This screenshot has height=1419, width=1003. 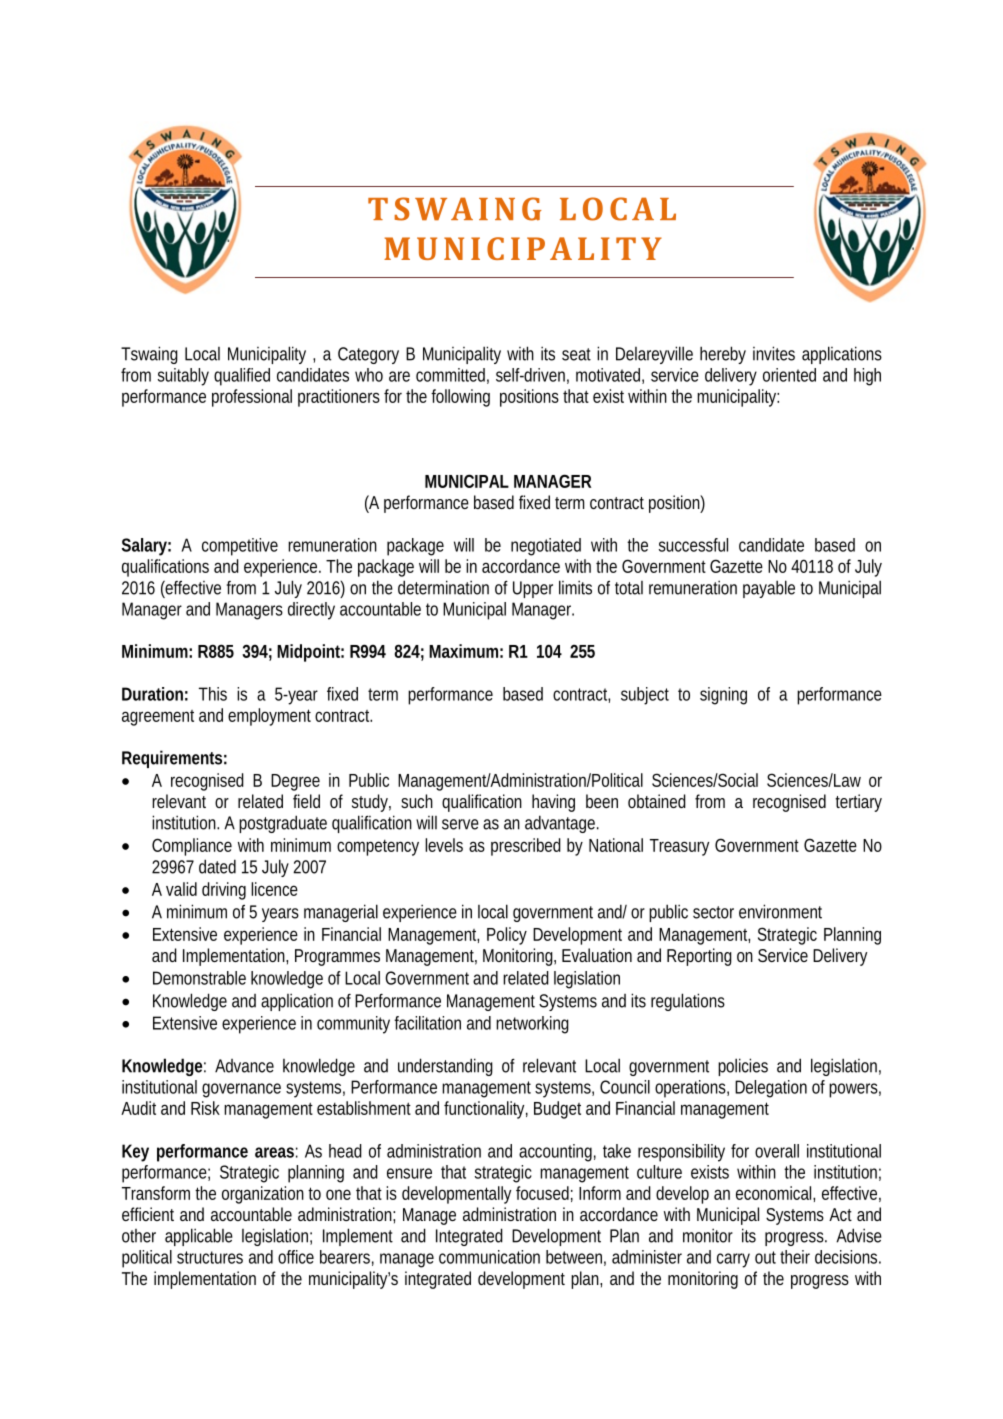 What do you see at coordinates (769, 589) in the screenshot?
I see `payable` at bounding box center [769, 589].
